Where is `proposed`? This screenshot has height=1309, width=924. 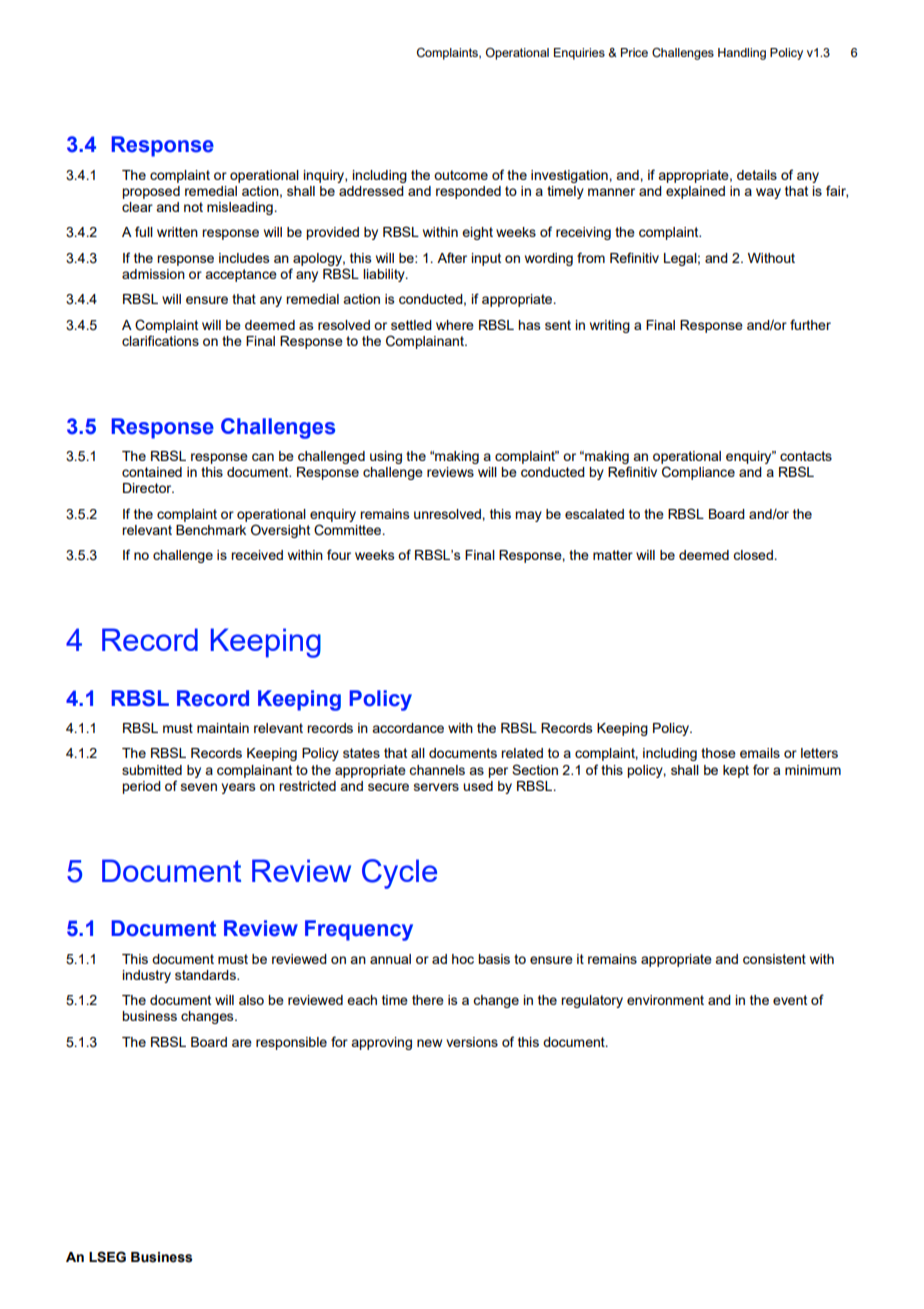 proposed is located at coordinates (151, 192).
